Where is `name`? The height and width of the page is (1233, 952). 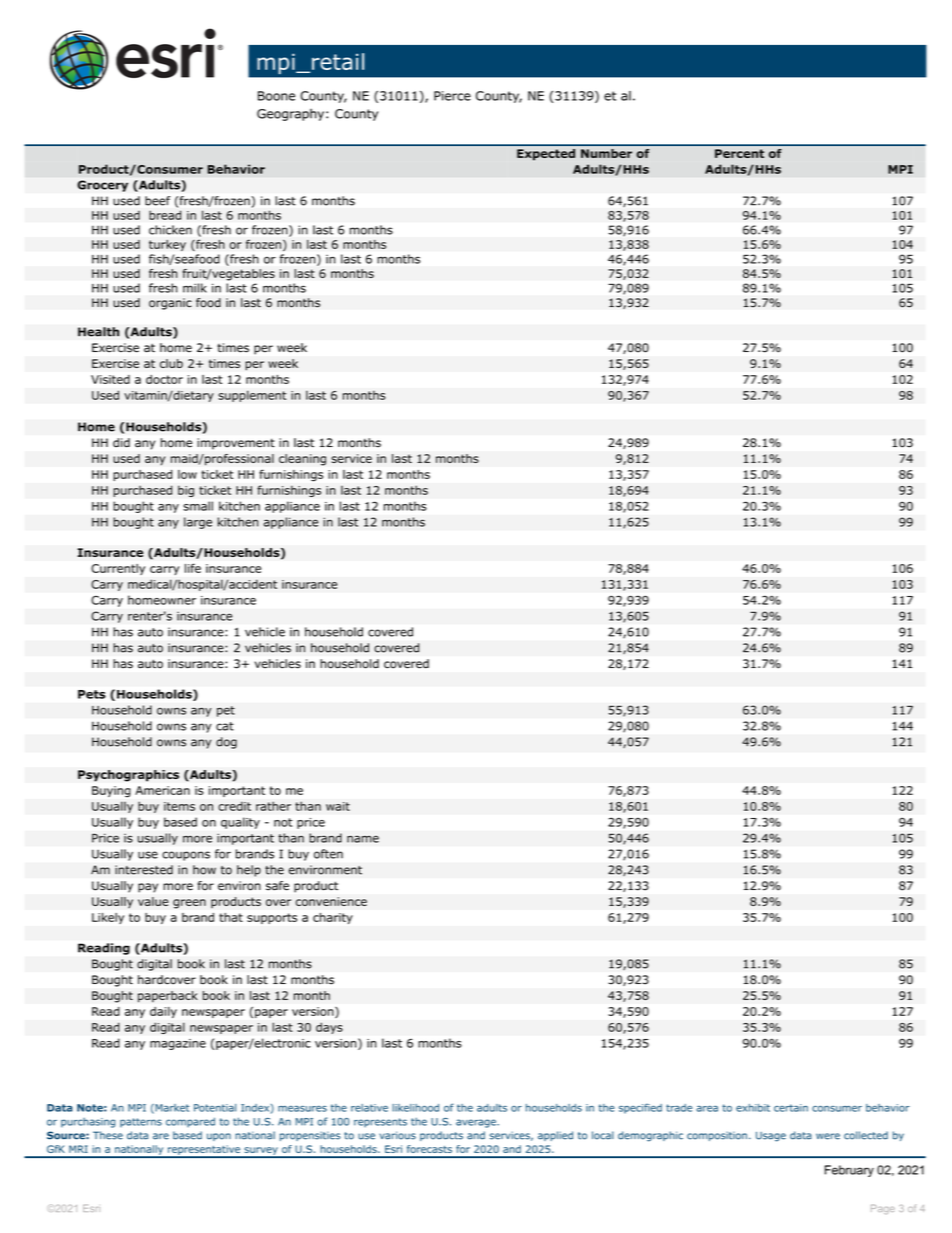
name is located at coordinates (363, 839).
